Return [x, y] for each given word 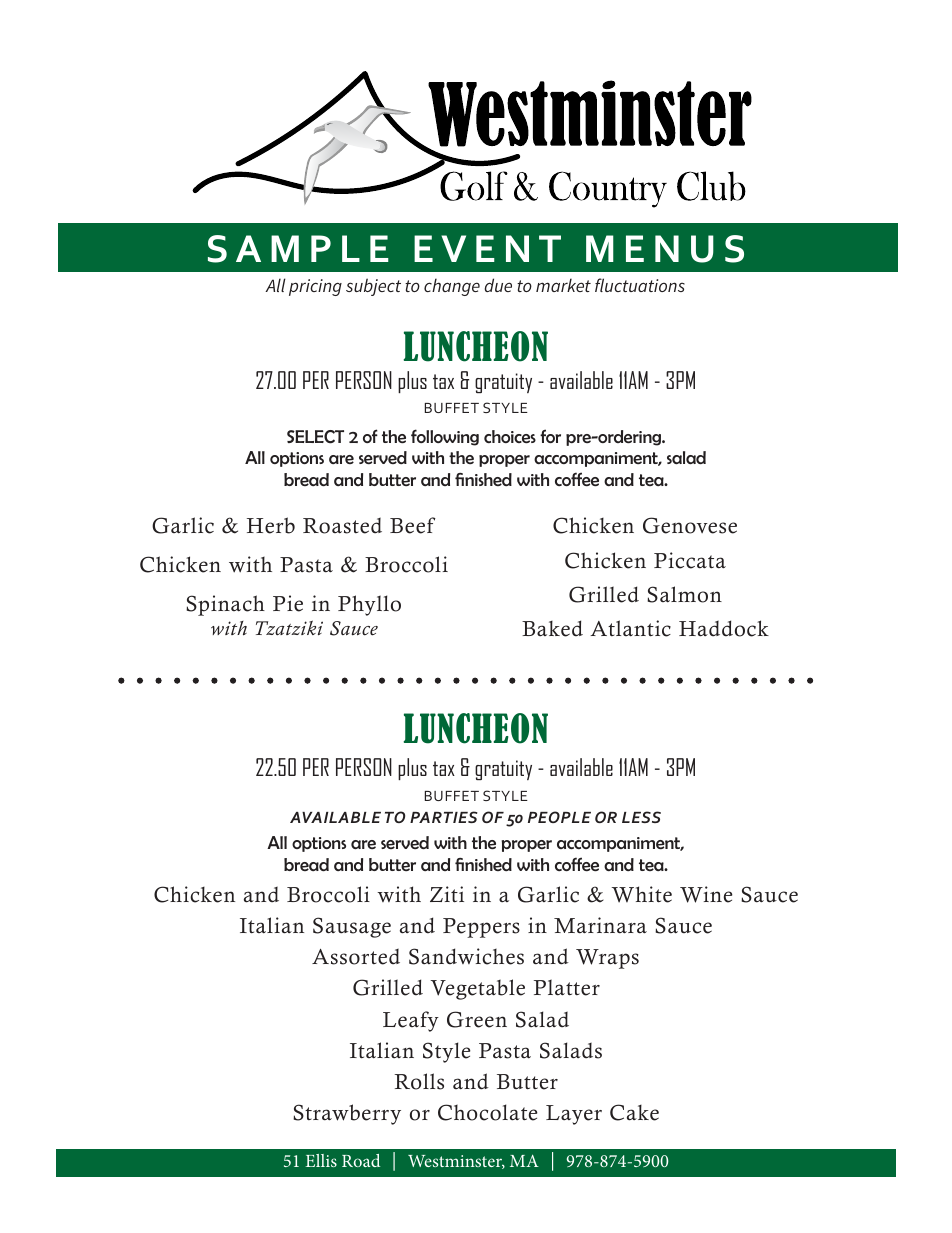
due [498, 285]
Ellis [321, 1160]
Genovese [690, 525]
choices [510, 436]
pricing [315, 287]
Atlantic [630, 628]
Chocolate [487, 1112]
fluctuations [640, 285]
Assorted [356, 957]
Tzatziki [289, 627]
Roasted [342, 526]
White [642, 894]
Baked [552, 628]
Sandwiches [466, 956]
